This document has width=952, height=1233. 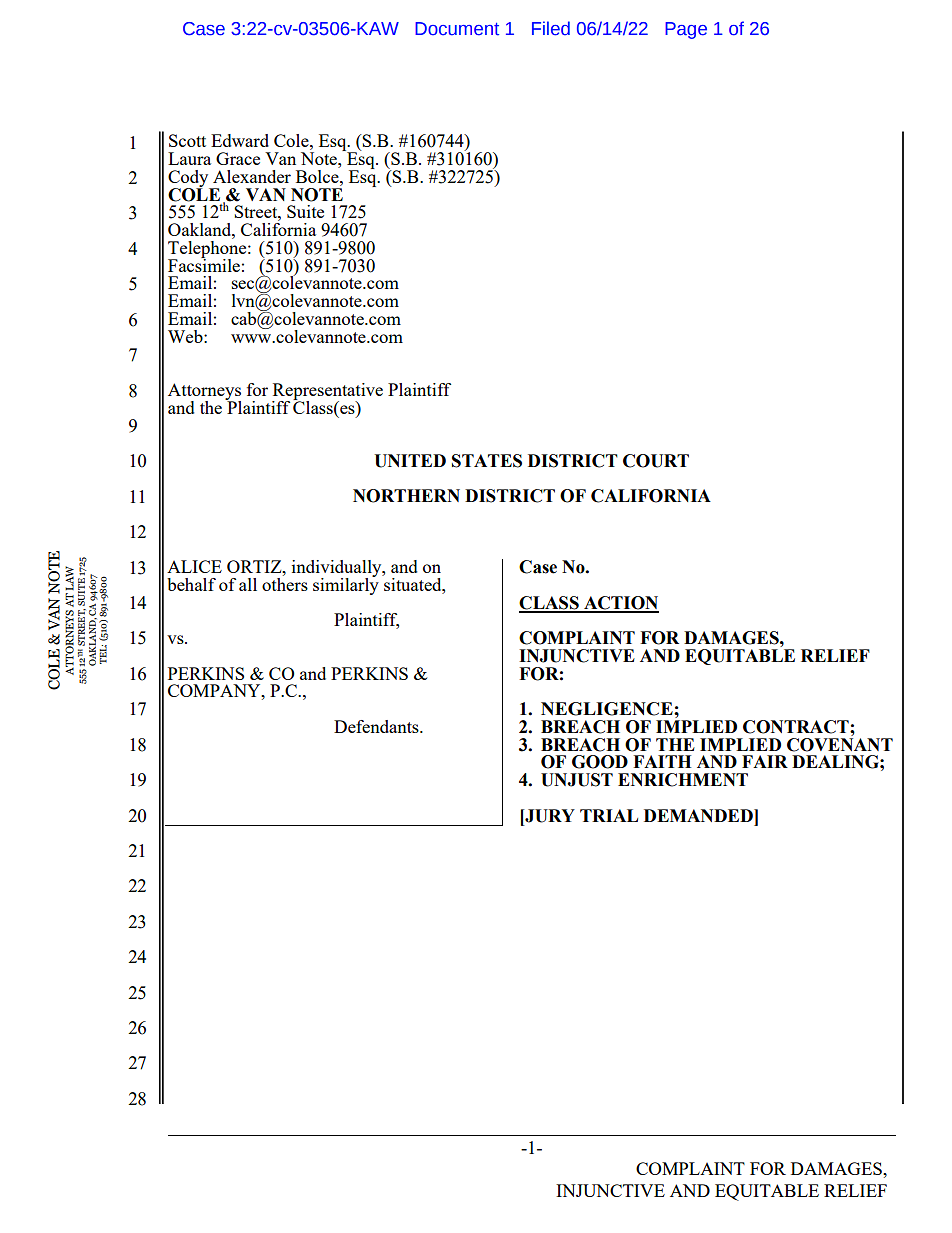 I want to click on Page, so click(x=686, y=30).
